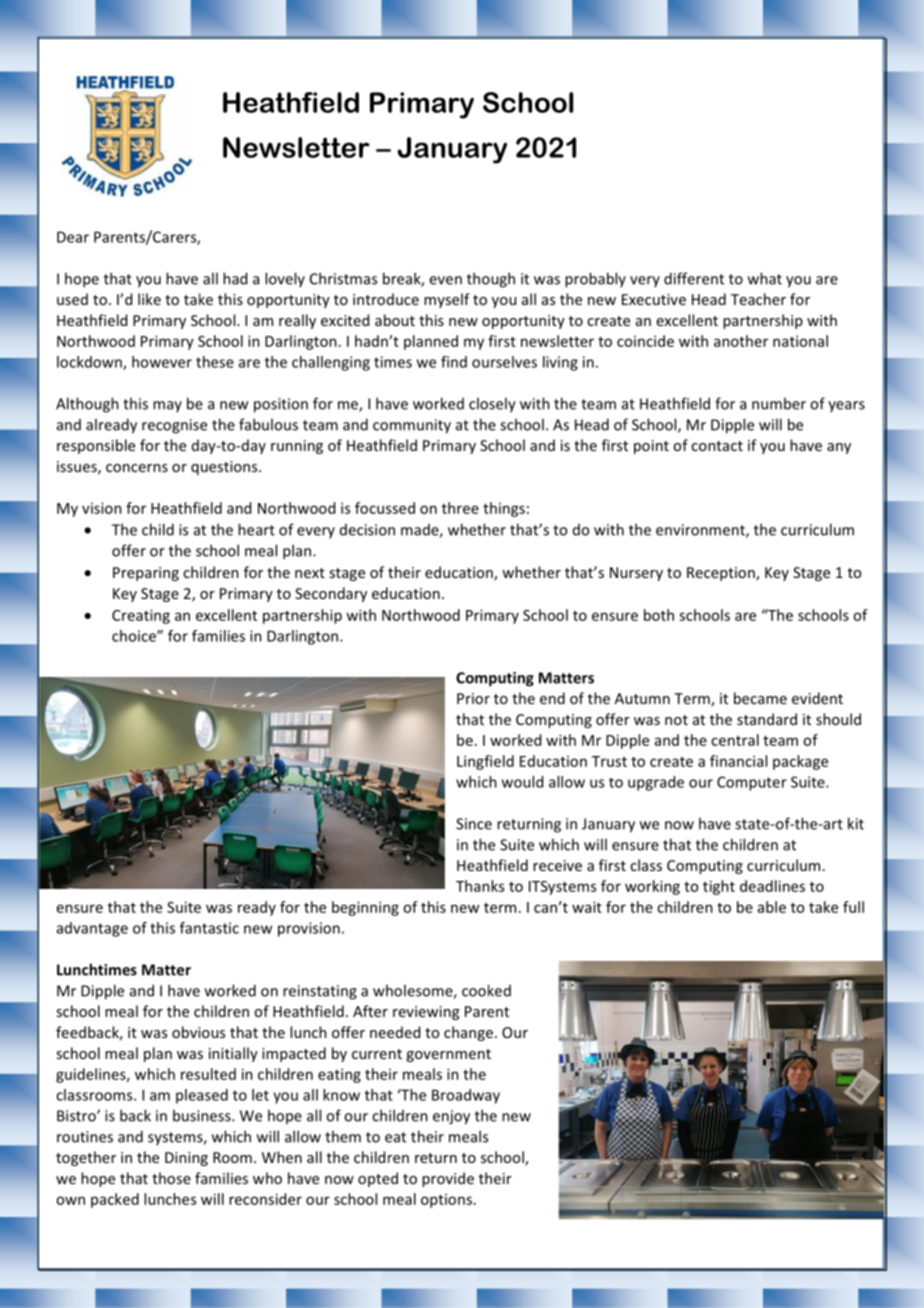  What do you see at coordinates (171, 1178) in the screenshot?
I see `those` at bounding box center [171, 1178].
